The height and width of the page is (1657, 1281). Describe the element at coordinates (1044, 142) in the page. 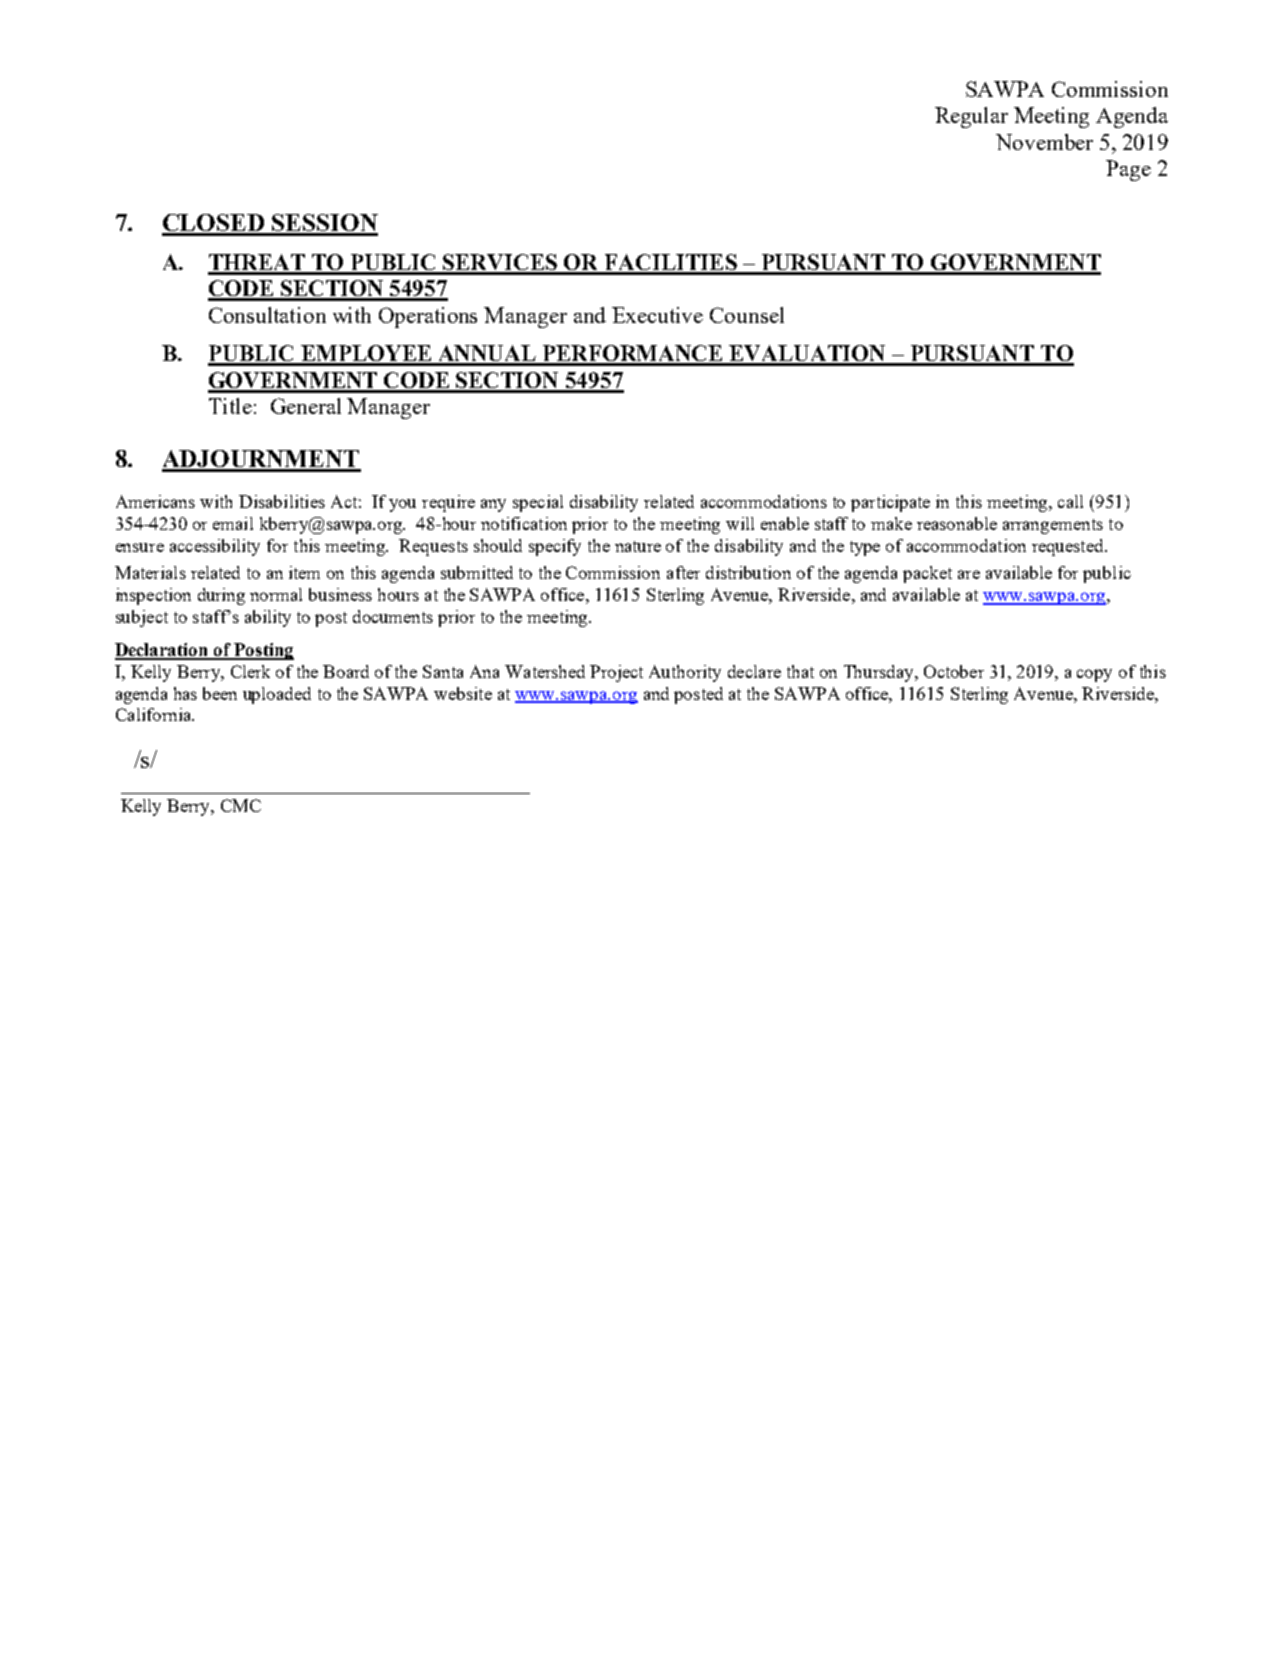

I see `November` at that location.
